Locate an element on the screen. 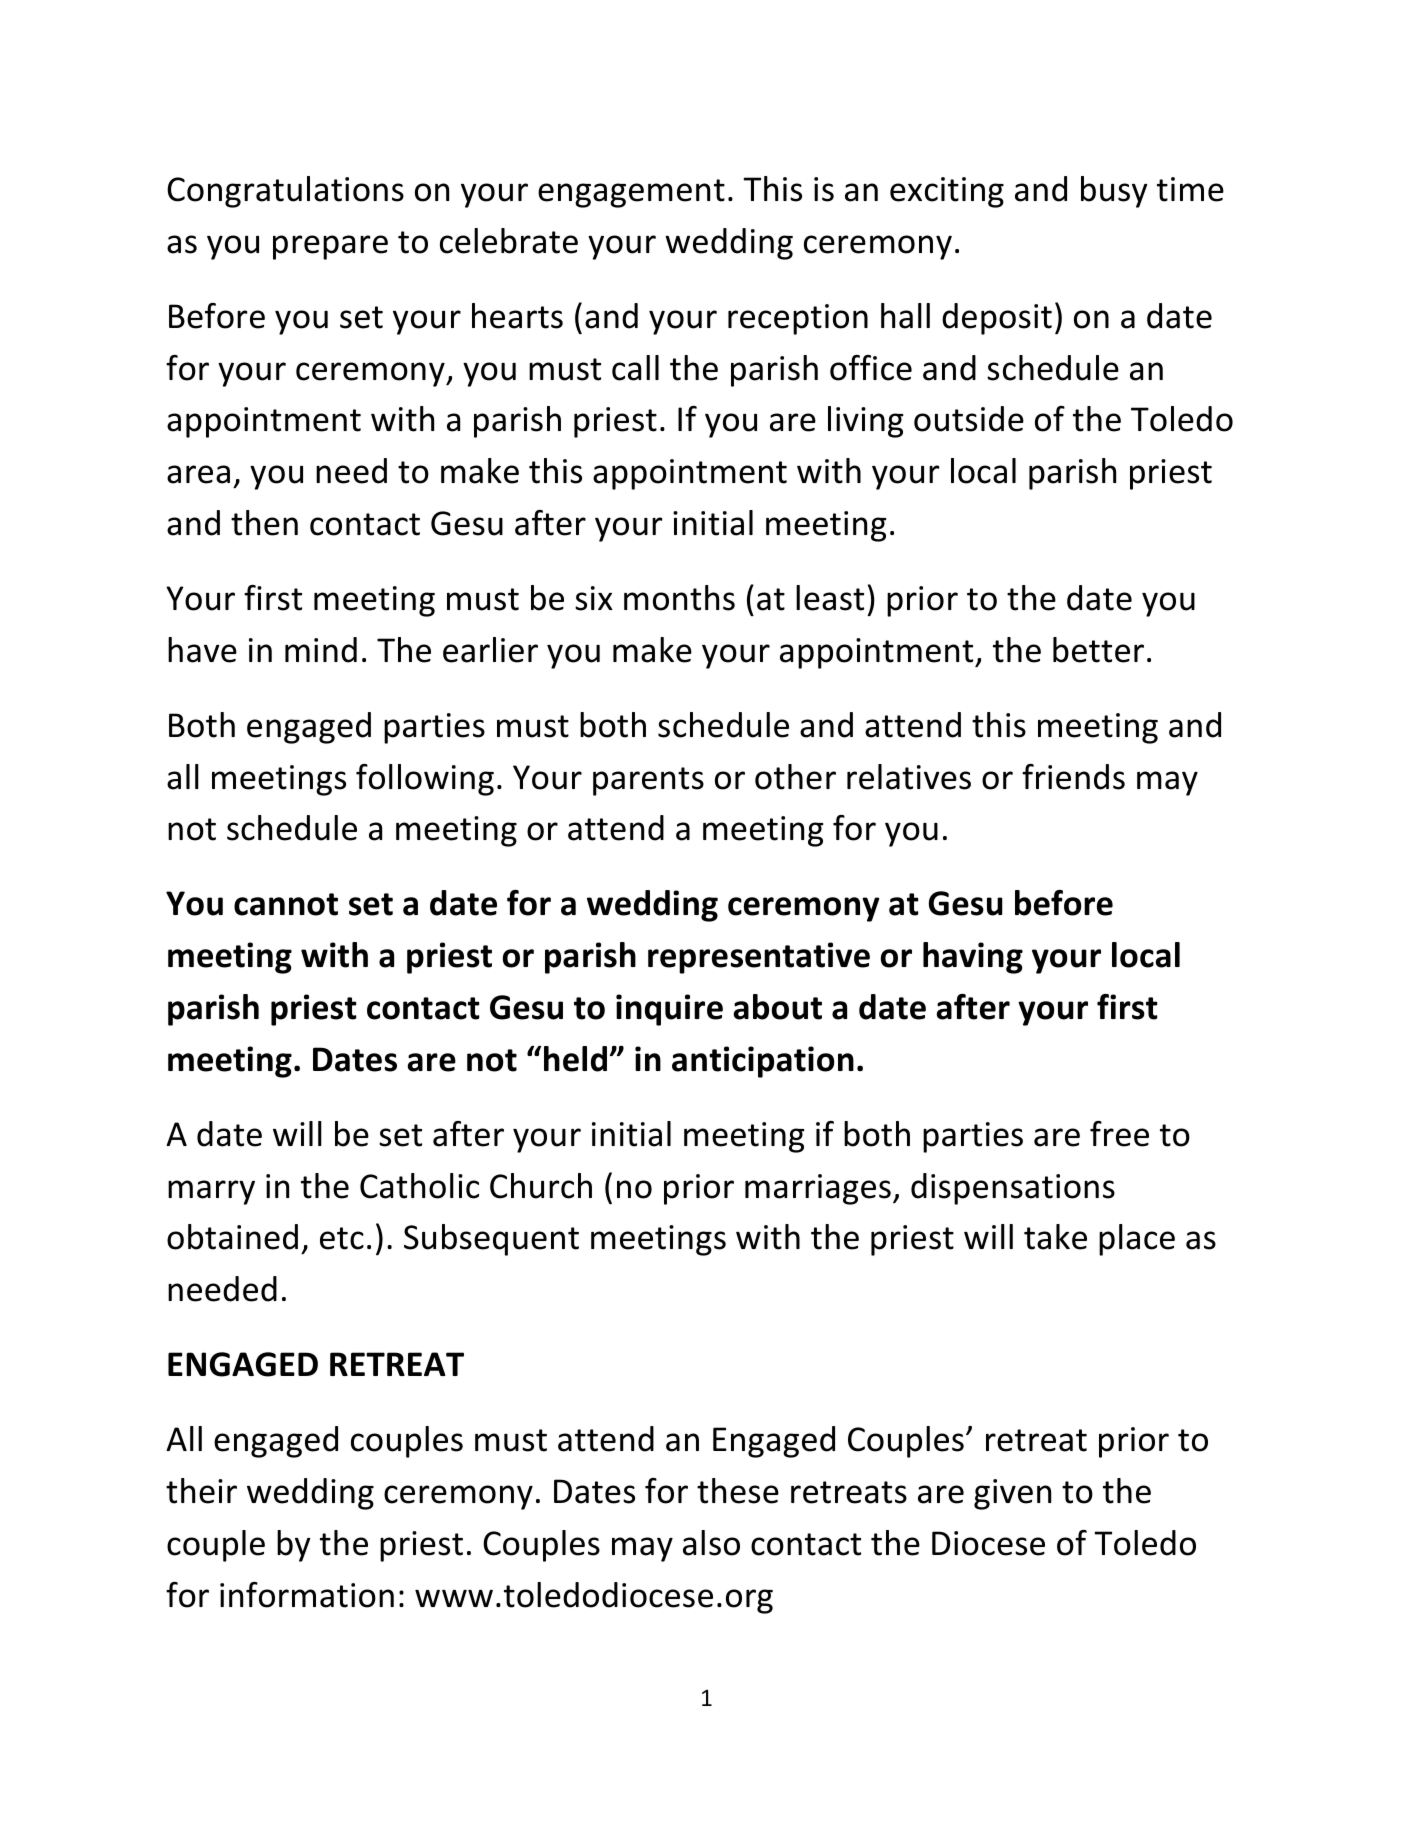 This screenshot has height=1828, width=1413. parents is located at coordinates (648, 781).
